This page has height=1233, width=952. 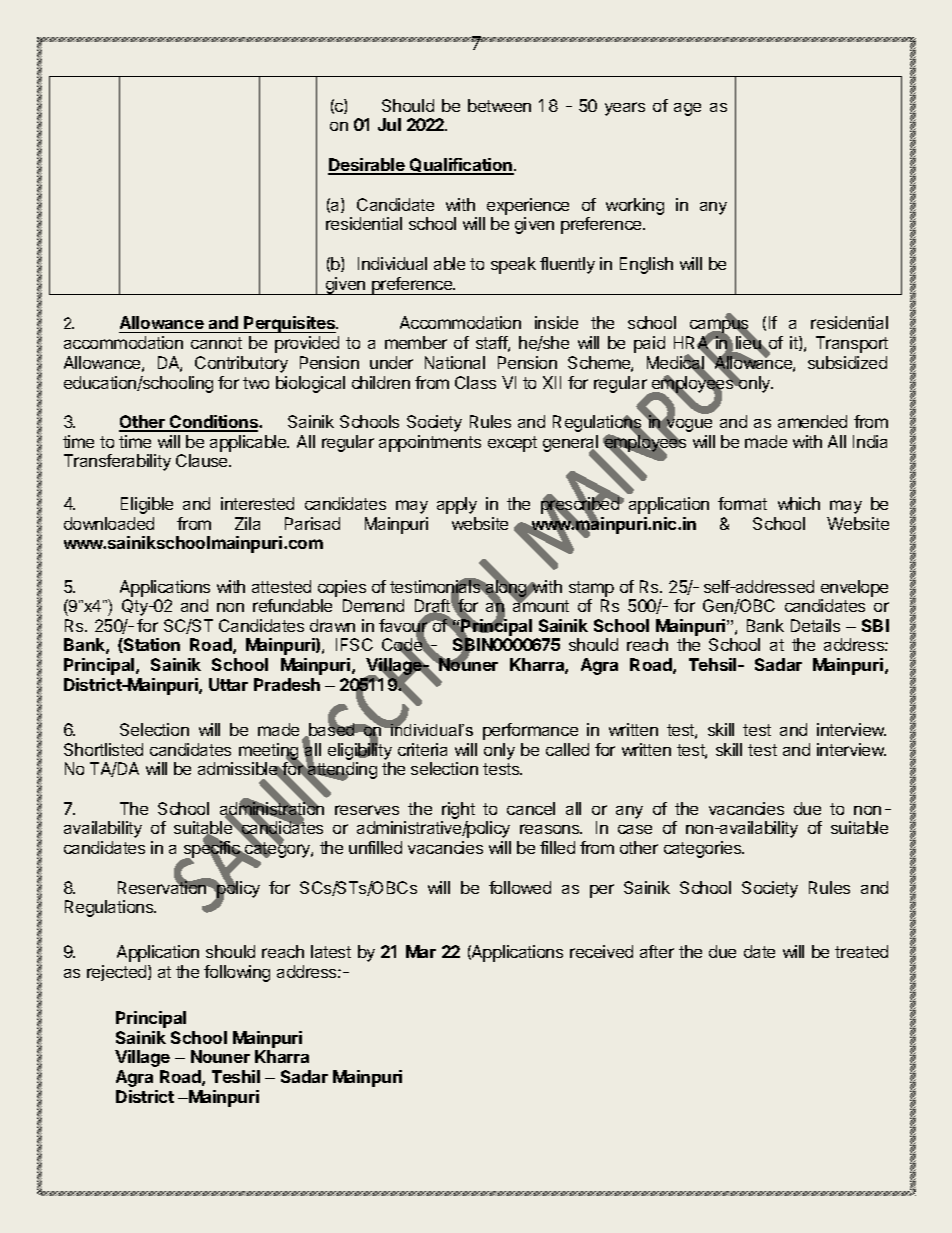 I want to click on performance, so click(x=530, y=731).
